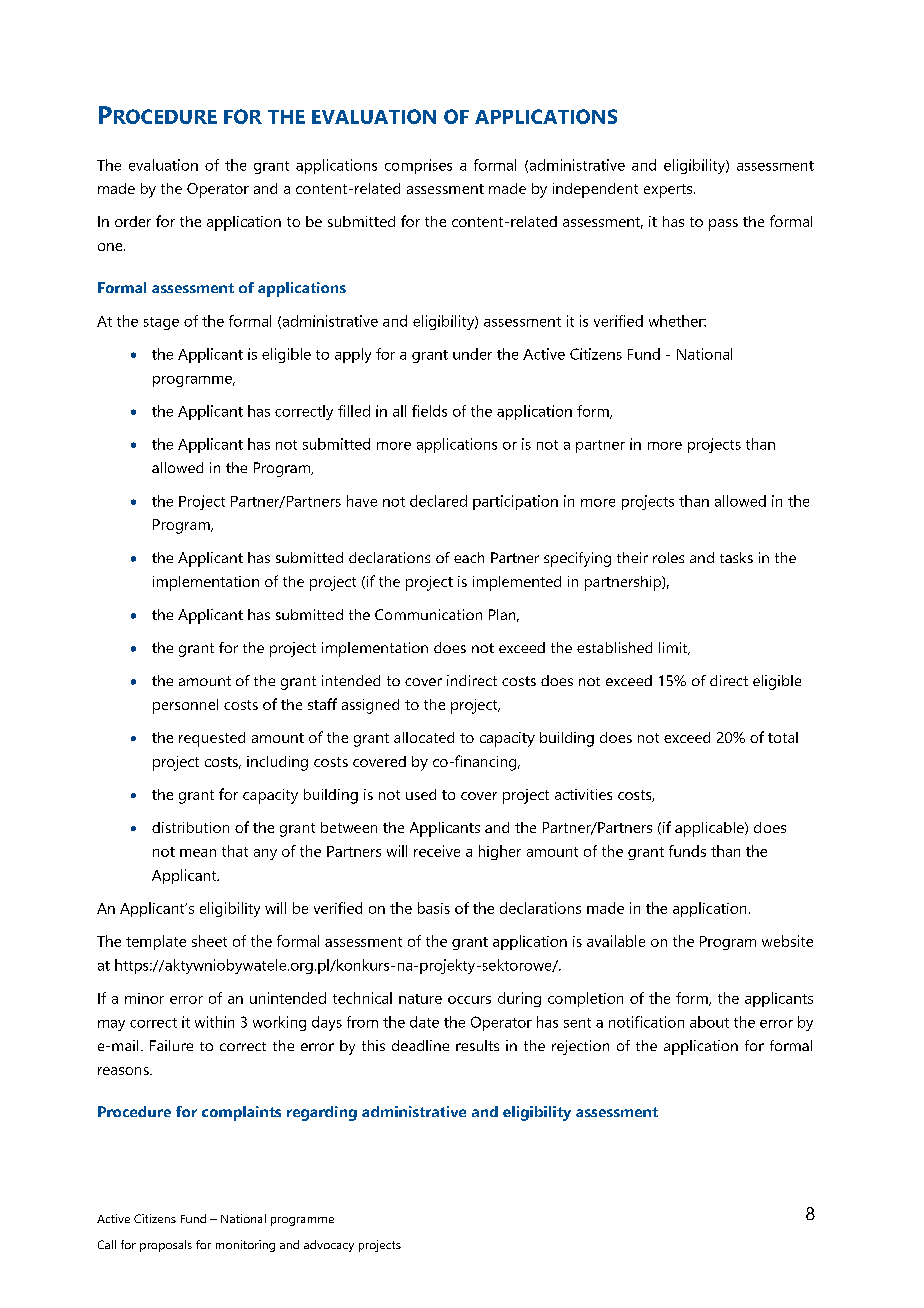  I want to click on about, so click(709, 1022).
